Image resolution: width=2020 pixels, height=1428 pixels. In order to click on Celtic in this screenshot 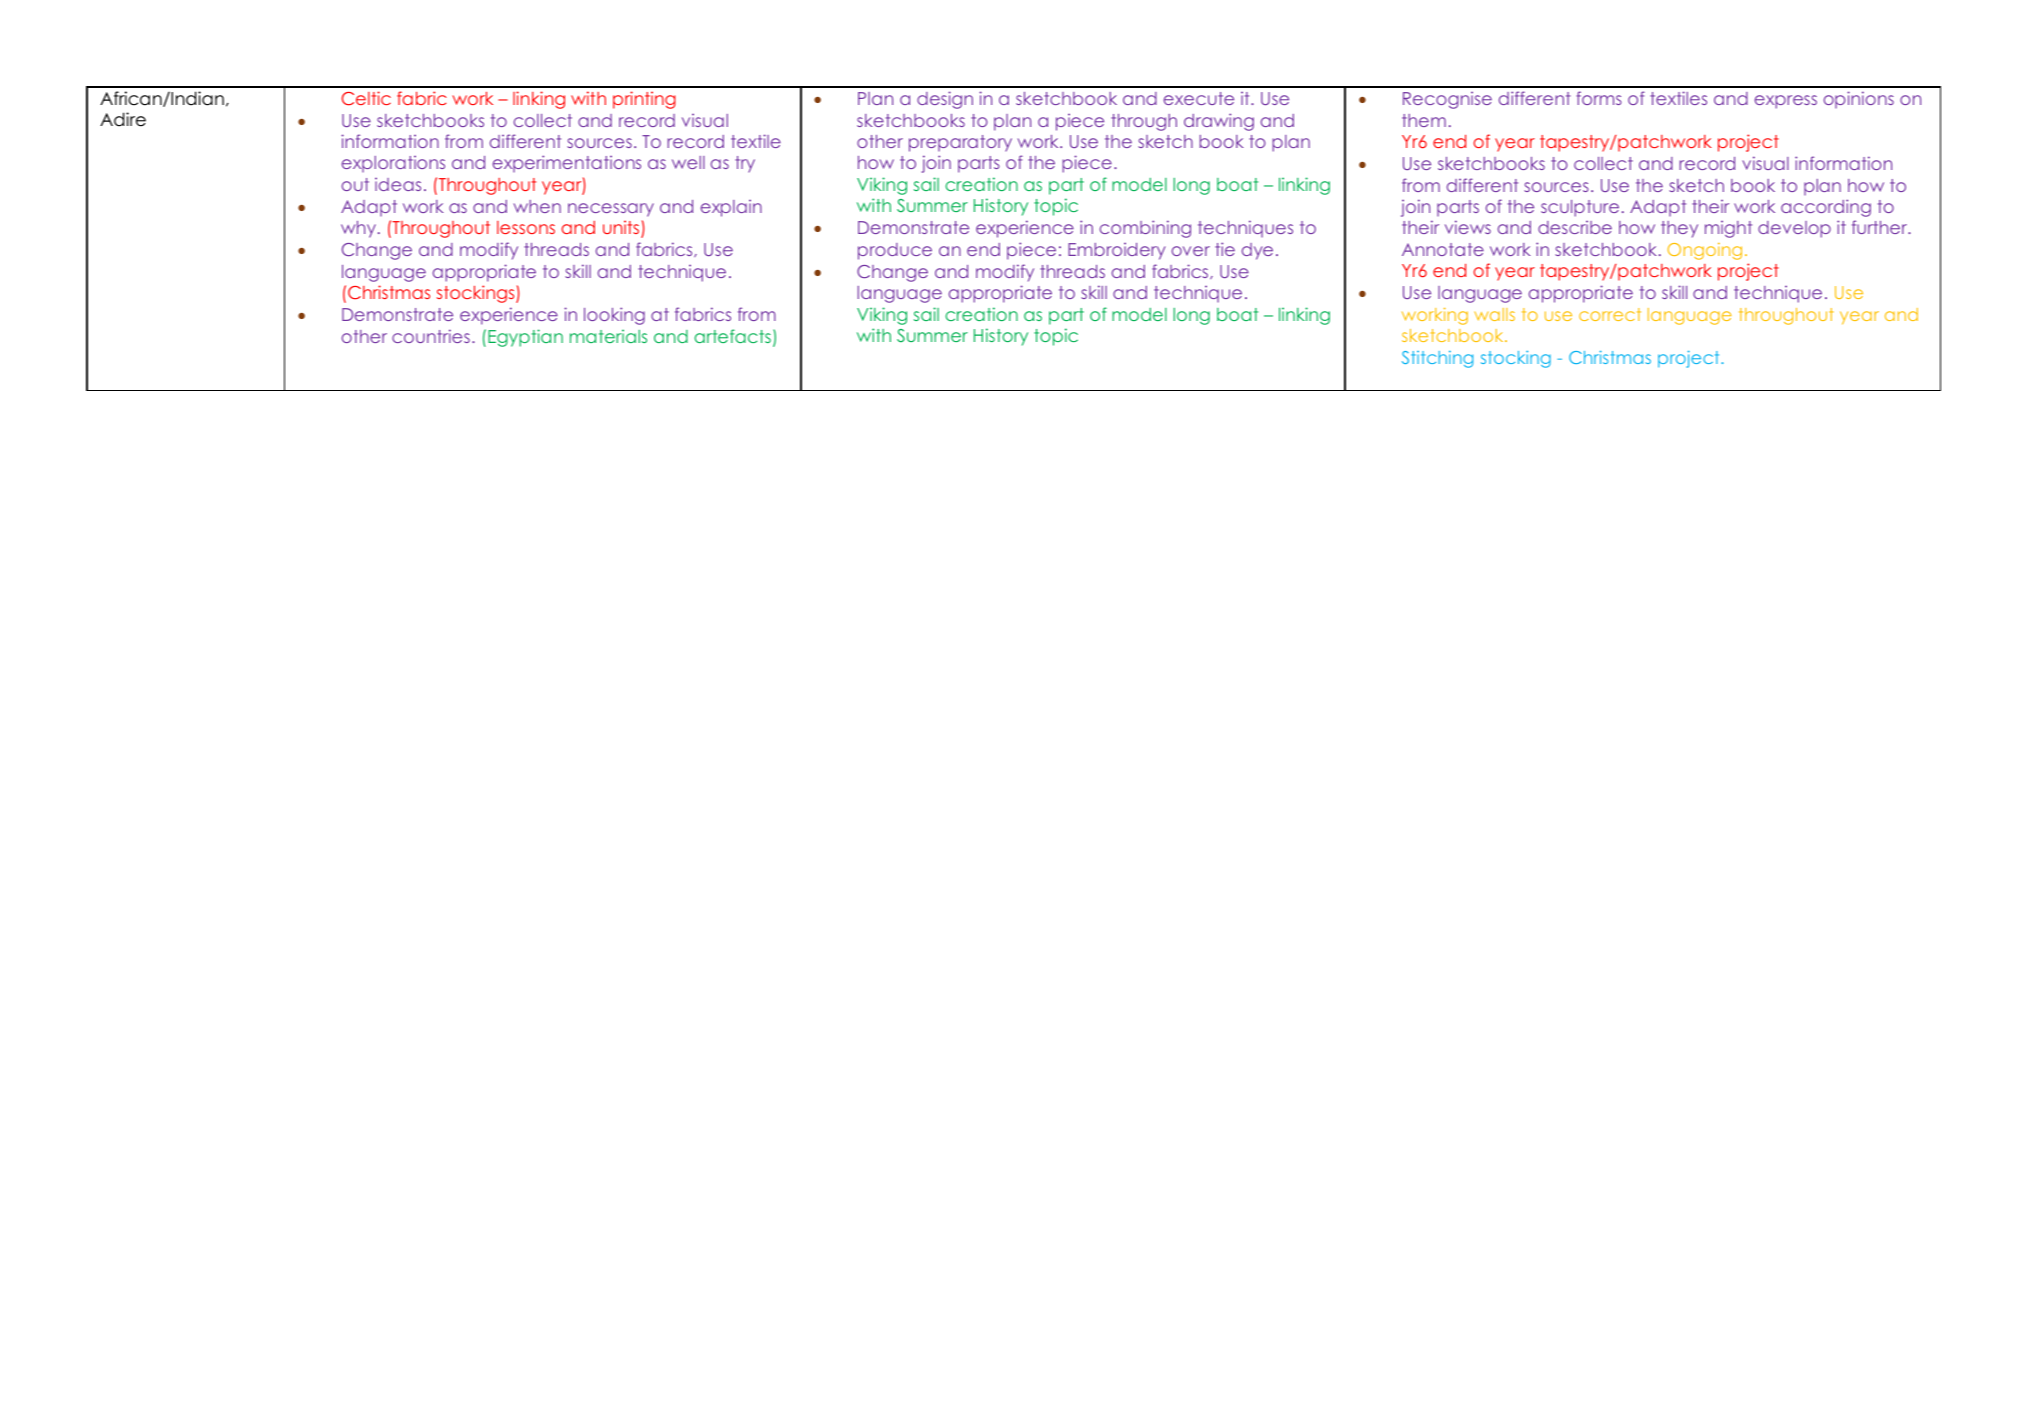, I will do `click(366, 98)`.
